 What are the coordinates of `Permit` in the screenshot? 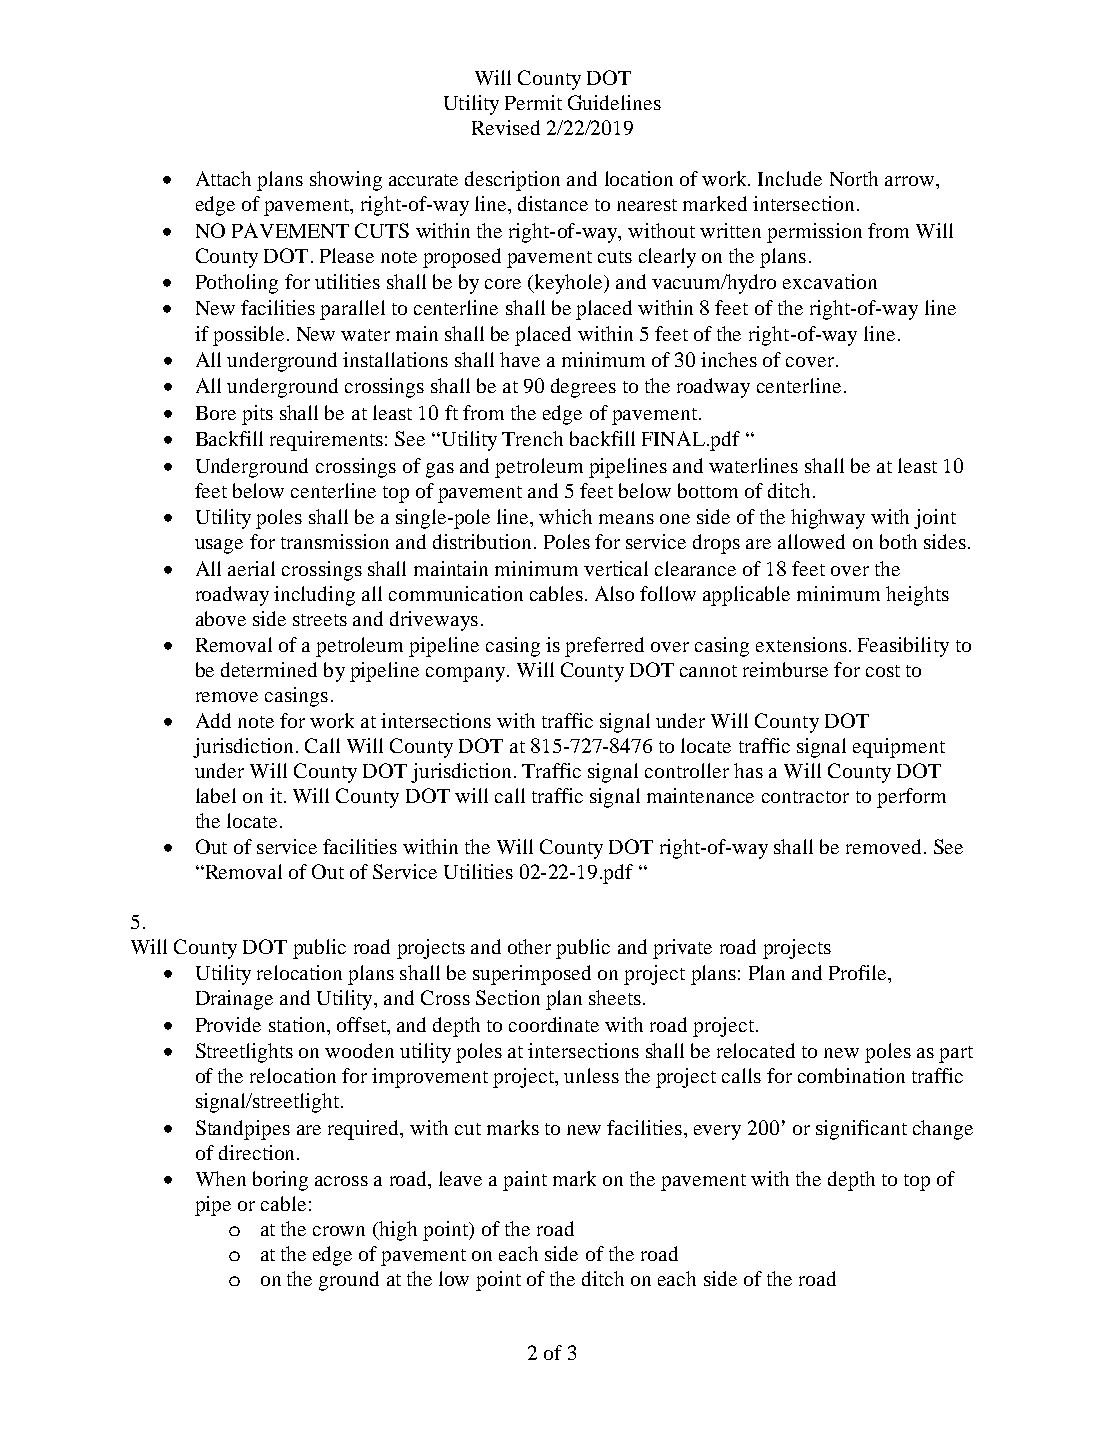 It's located at (533, 102).
